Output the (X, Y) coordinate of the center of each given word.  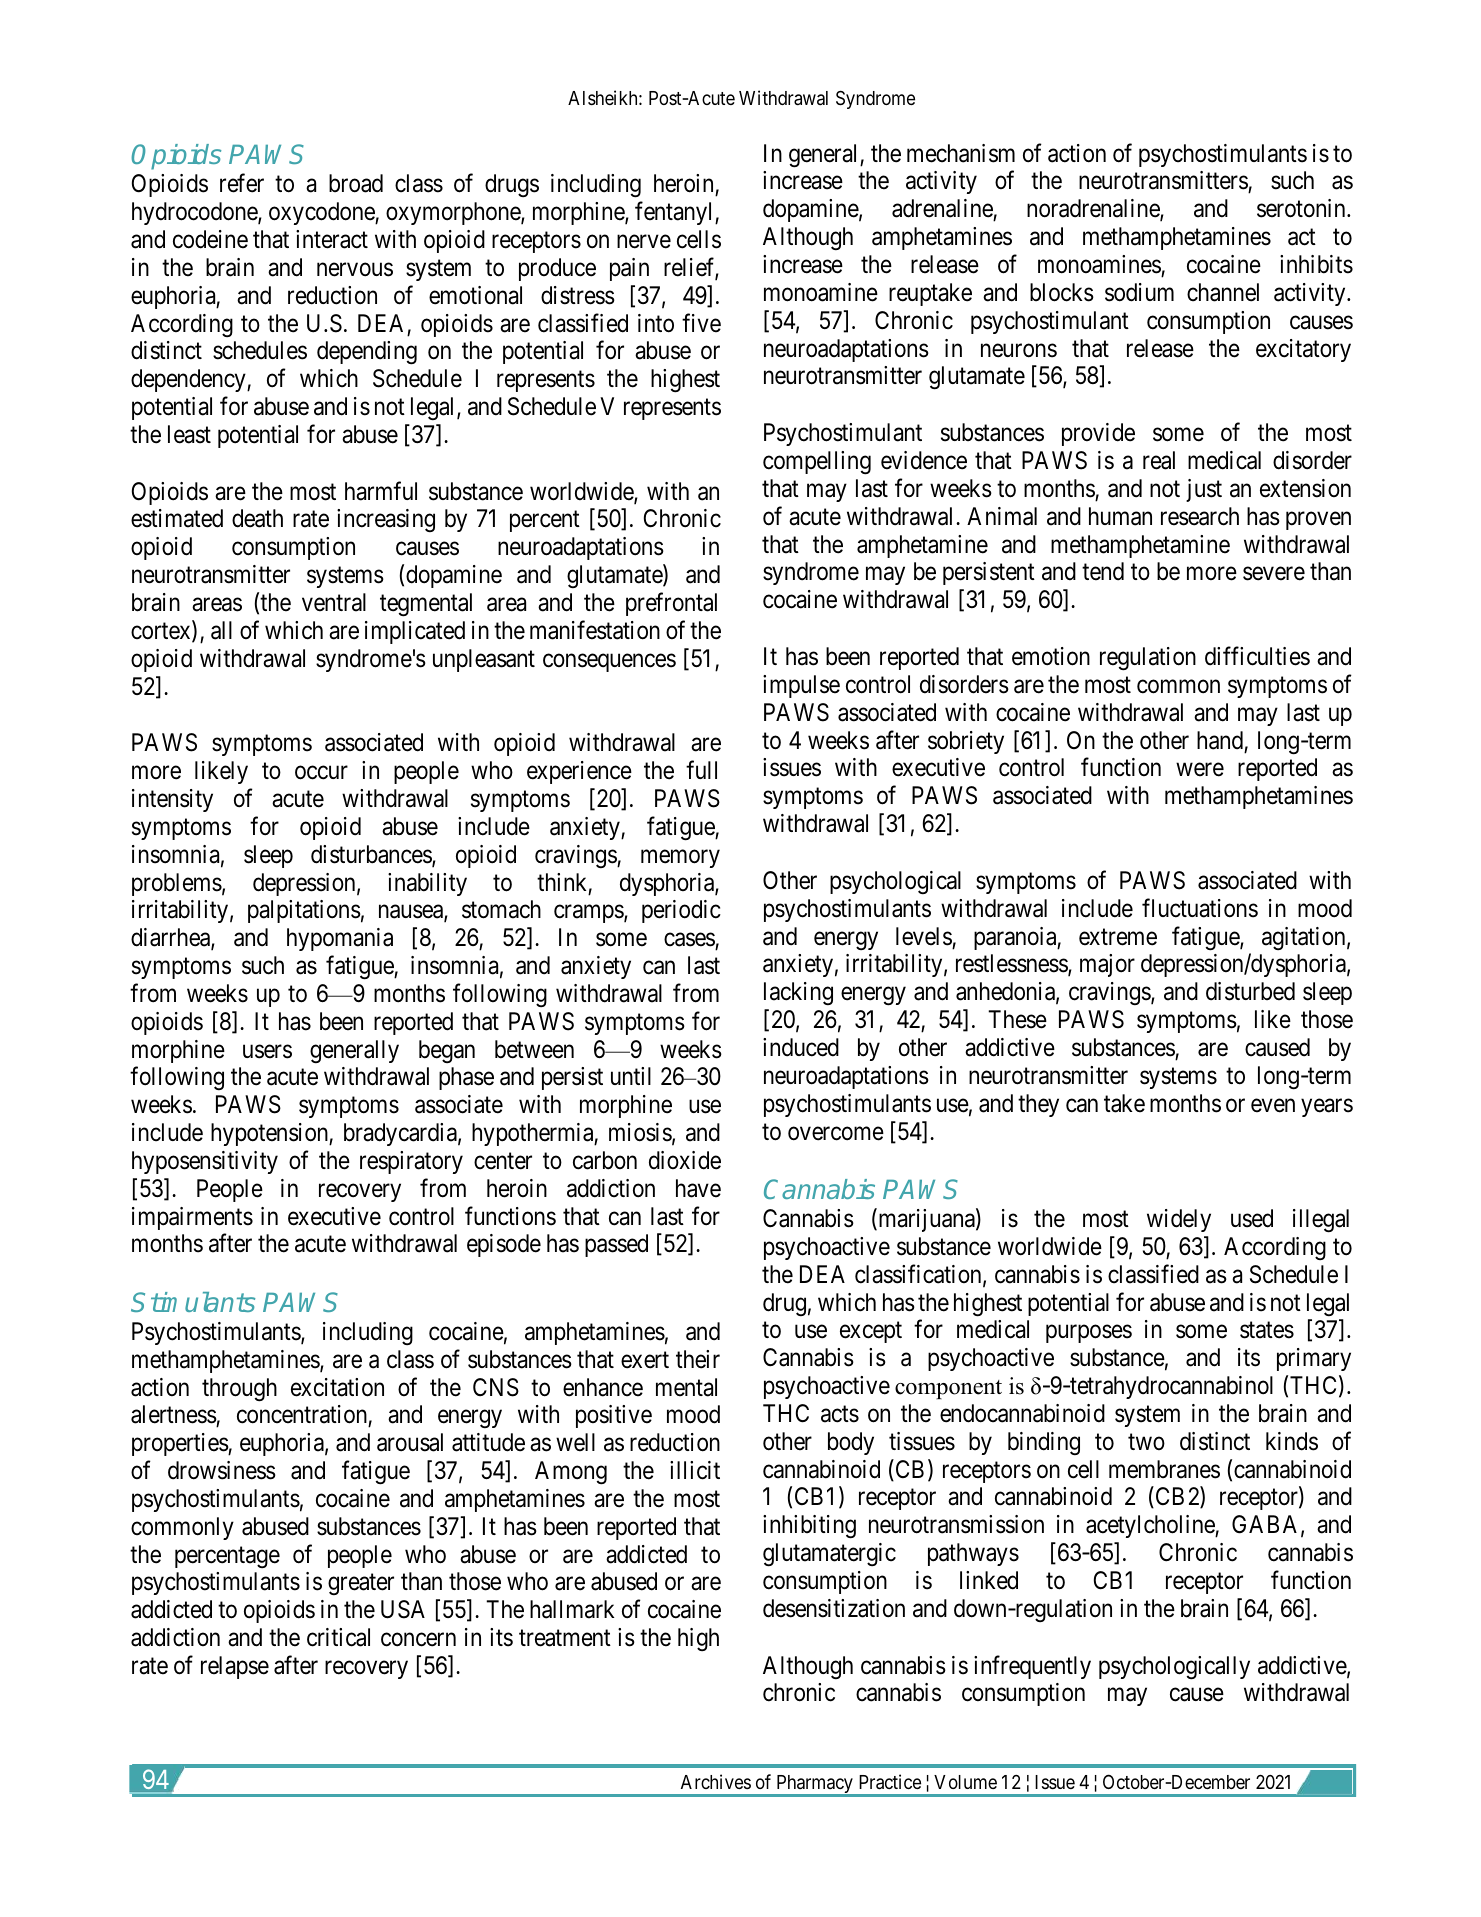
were (1200, 770)
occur (321, 773)
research (1200, 516)
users (267, 1051)
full (701, 770)
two (1146, 1442)
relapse (235, 1667)
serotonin (1302, 208)
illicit (695, 1470)
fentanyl (675, 213)
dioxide (685, 1160)
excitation (337, 1387)
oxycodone (322, 213)
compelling (817, 463)
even (1273, 1106)
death (257, 518)
